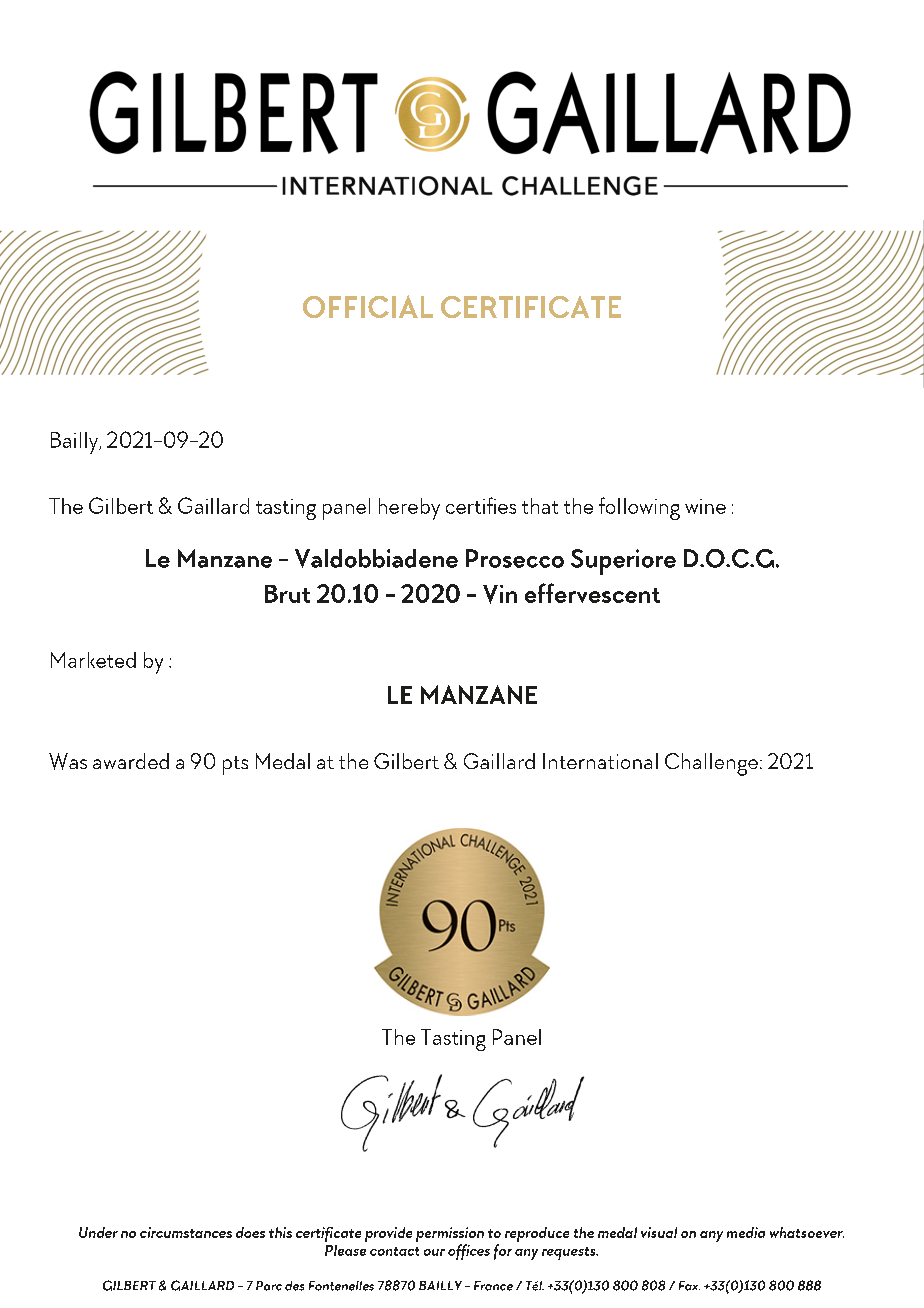  I want to click on our, so click(434, 1252).
